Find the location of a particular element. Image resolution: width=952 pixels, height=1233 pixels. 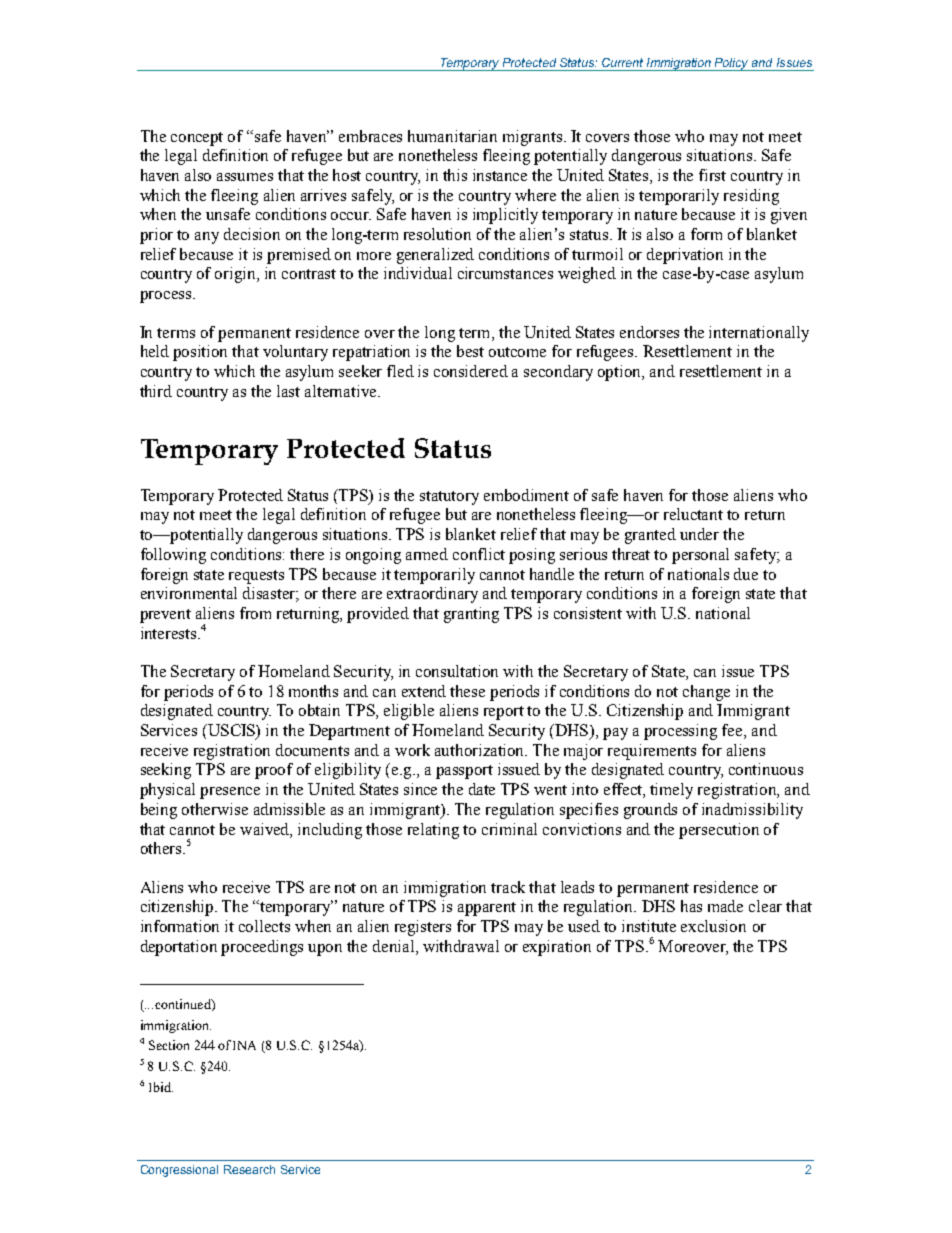

exclusion is located at coordinates (713, 926).
